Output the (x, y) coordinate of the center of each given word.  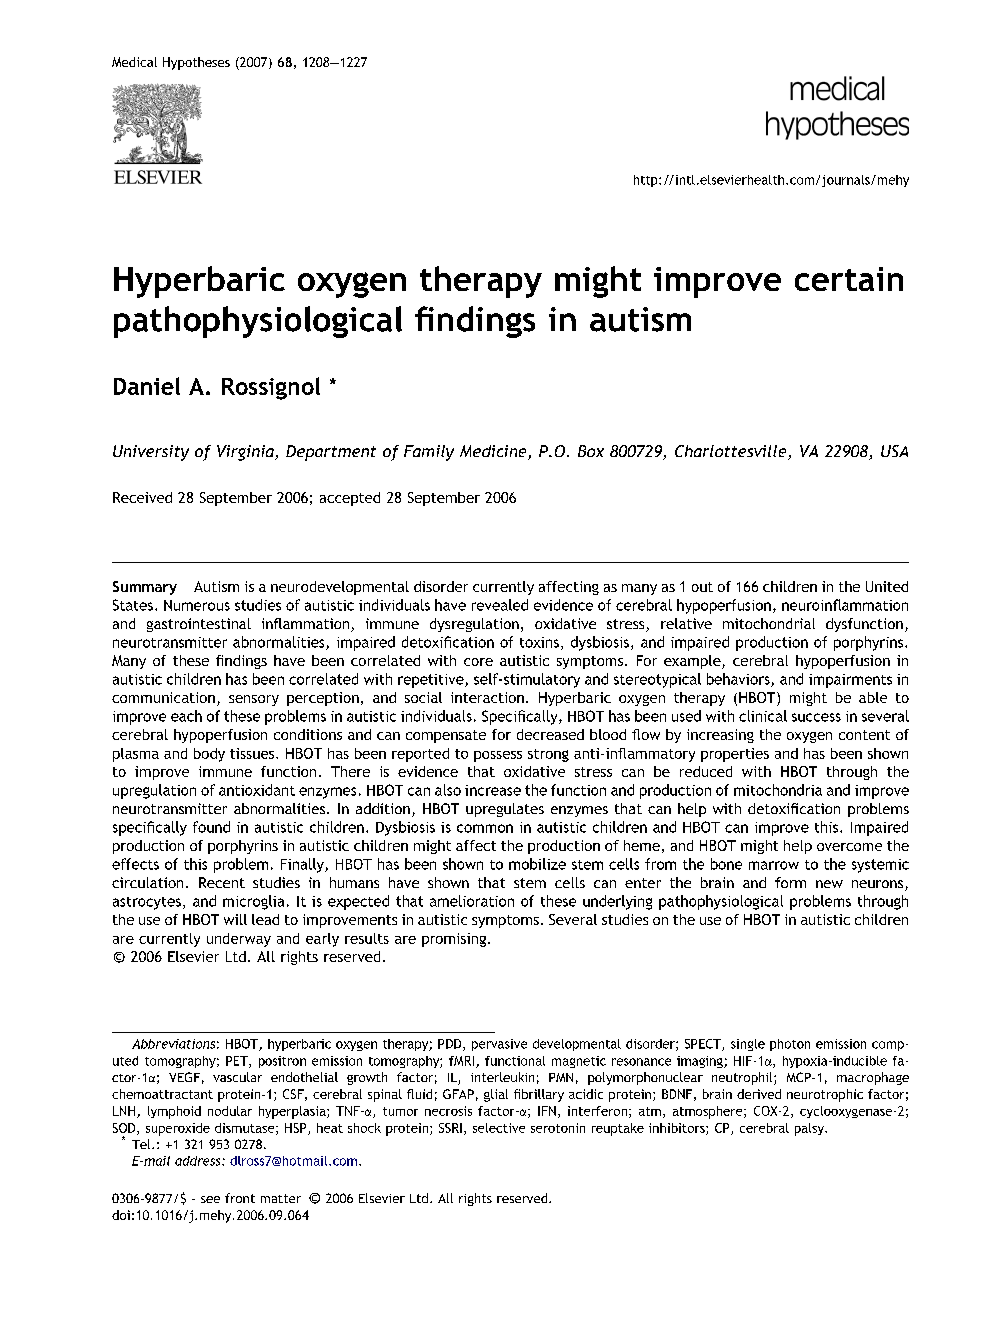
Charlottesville (732, 452)
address (199, 1161)
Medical (134, 62)
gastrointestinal (199, 625)
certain (849, 279)
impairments (850, 681)
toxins (539, 642)
